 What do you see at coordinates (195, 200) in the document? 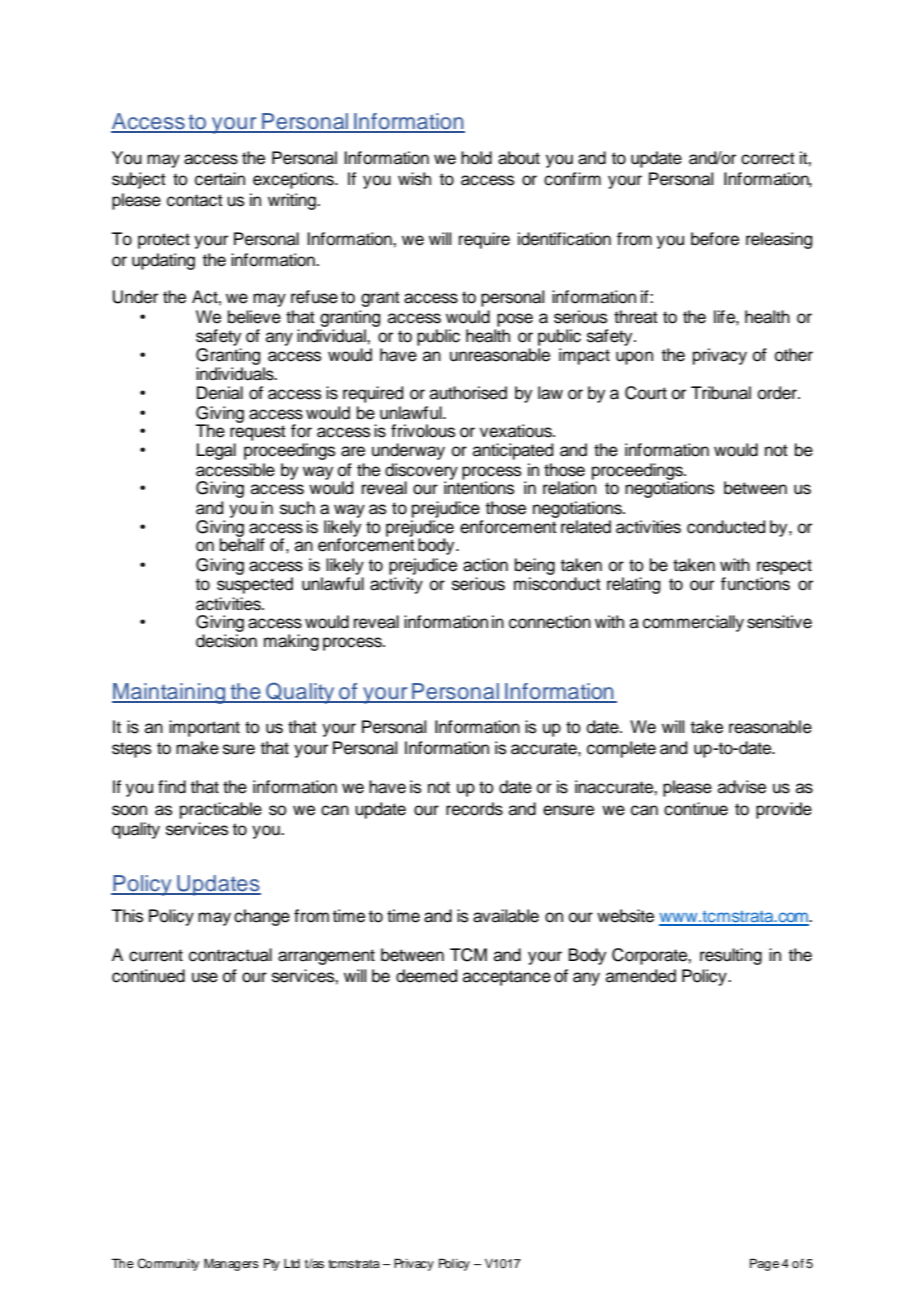
I see `contact` at bounding box center [195, 200].
